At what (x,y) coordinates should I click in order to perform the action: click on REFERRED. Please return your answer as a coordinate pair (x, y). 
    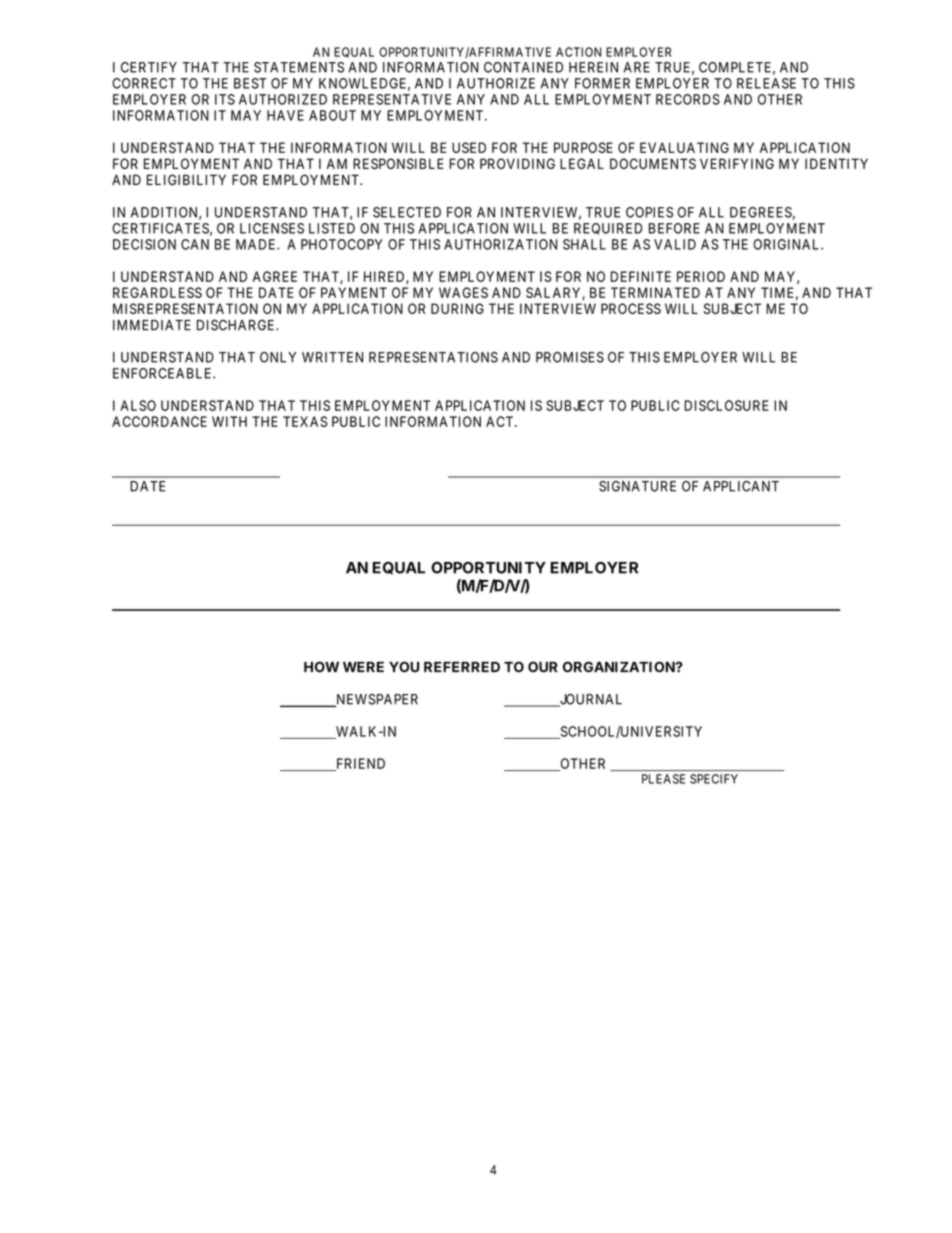
    Looking at the image, I should click on (462, 667).
